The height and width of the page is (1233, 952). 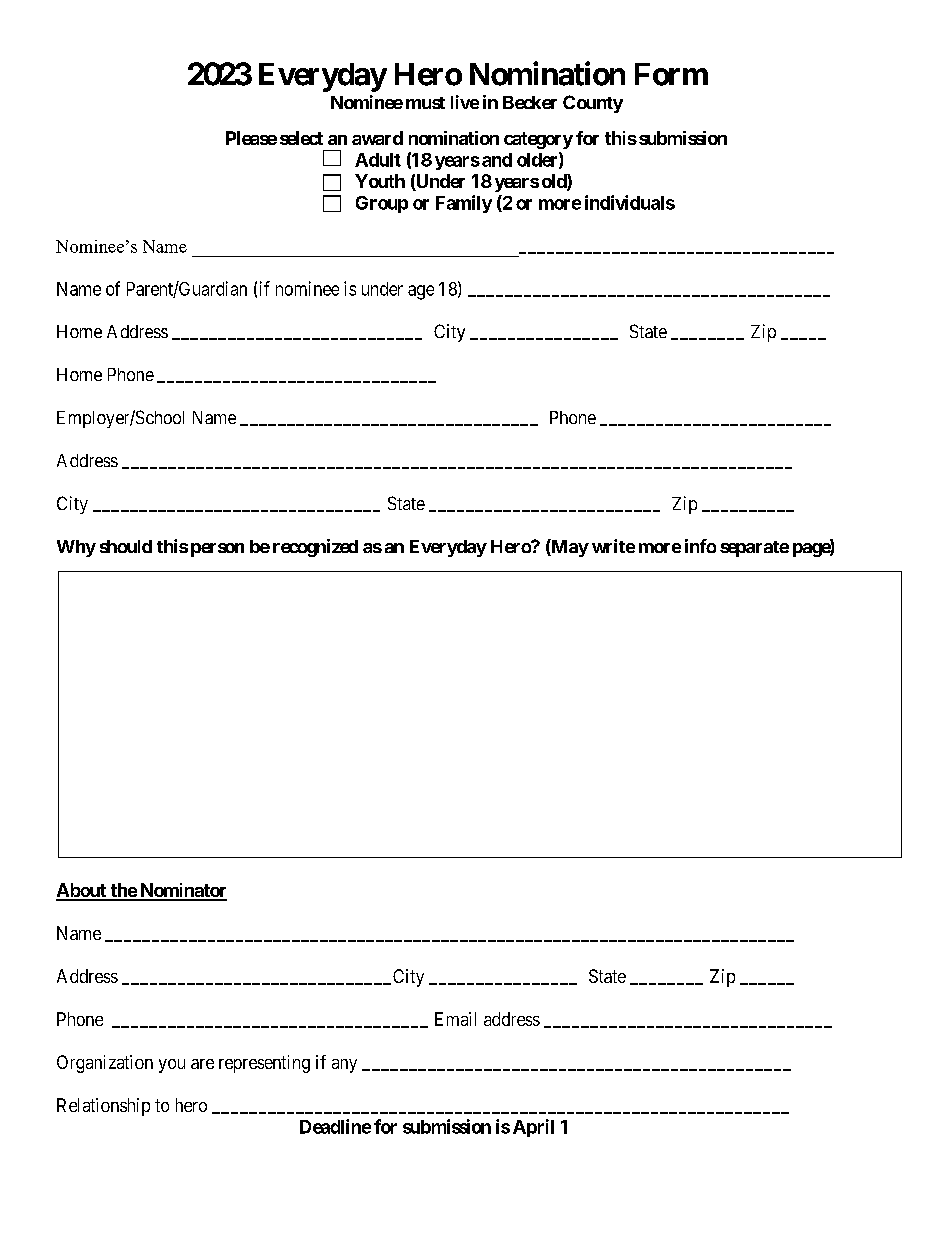 What do you see at coordinates (700, 546) in the page?
I see `info` at bounding box center [700, 546].
